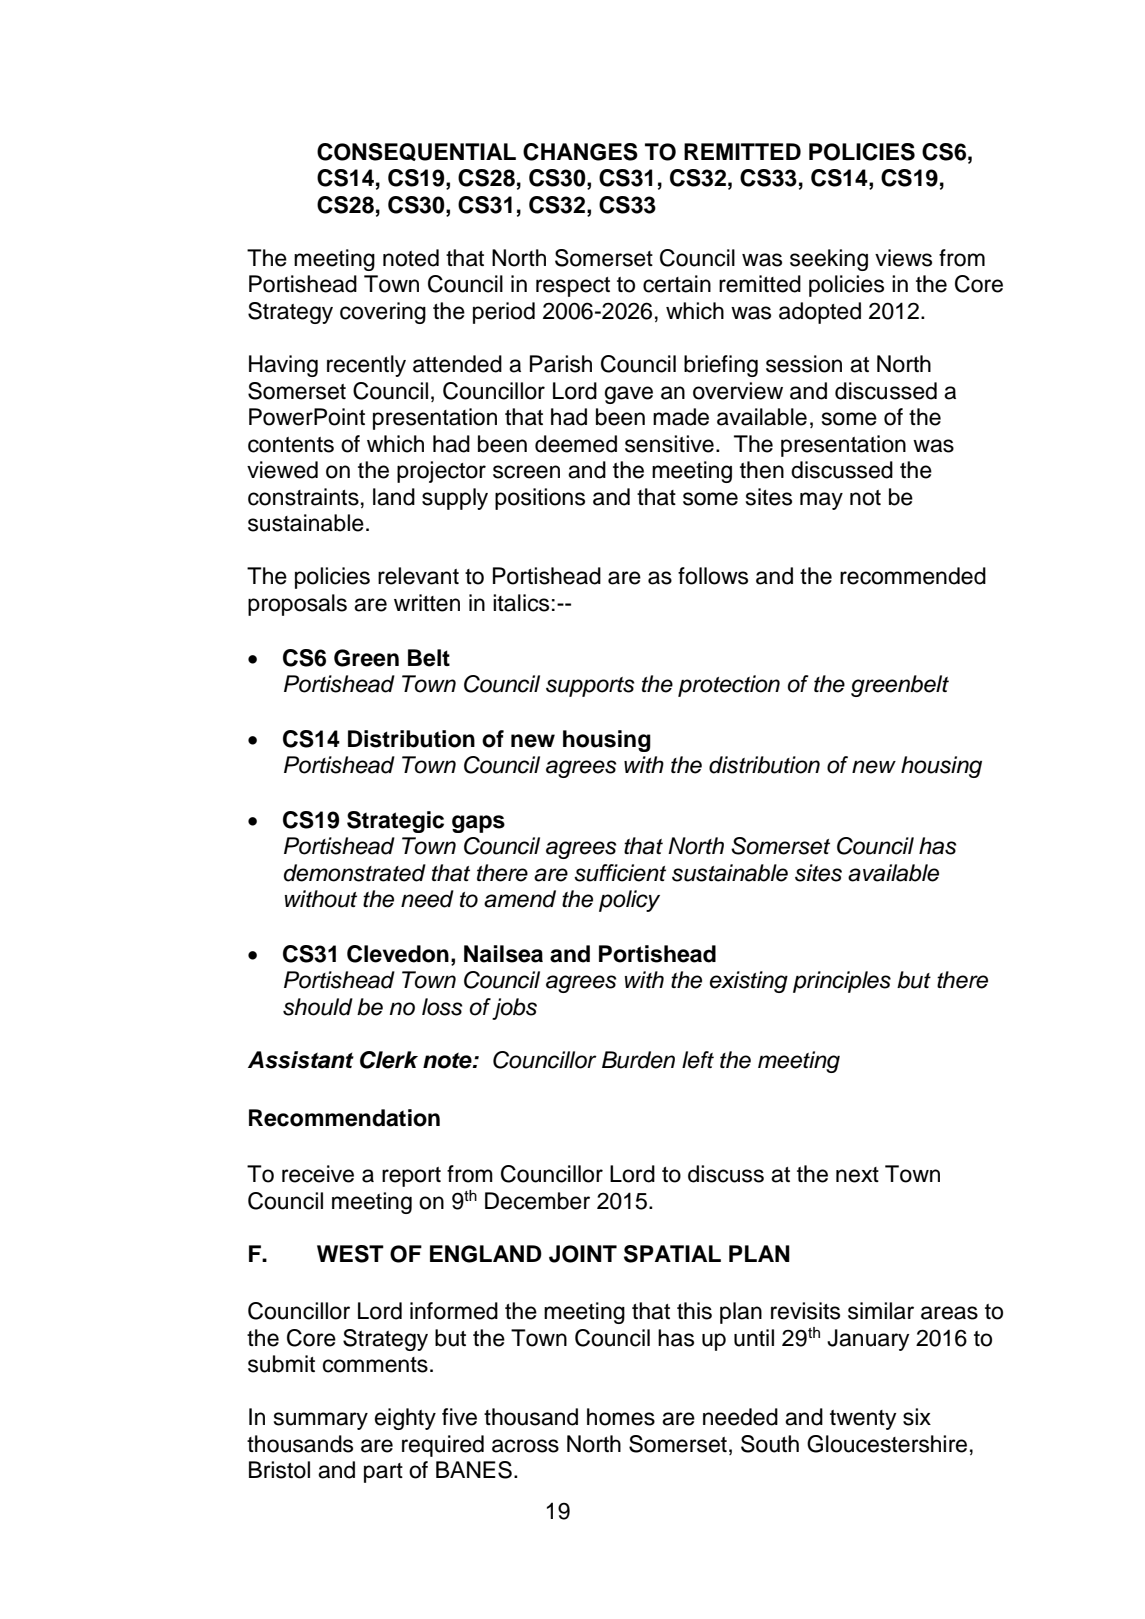 The width and height of the page is (1145, 1619). Describe the element at coordinates (576, 444) in the page. I see `deemed` at that location.
